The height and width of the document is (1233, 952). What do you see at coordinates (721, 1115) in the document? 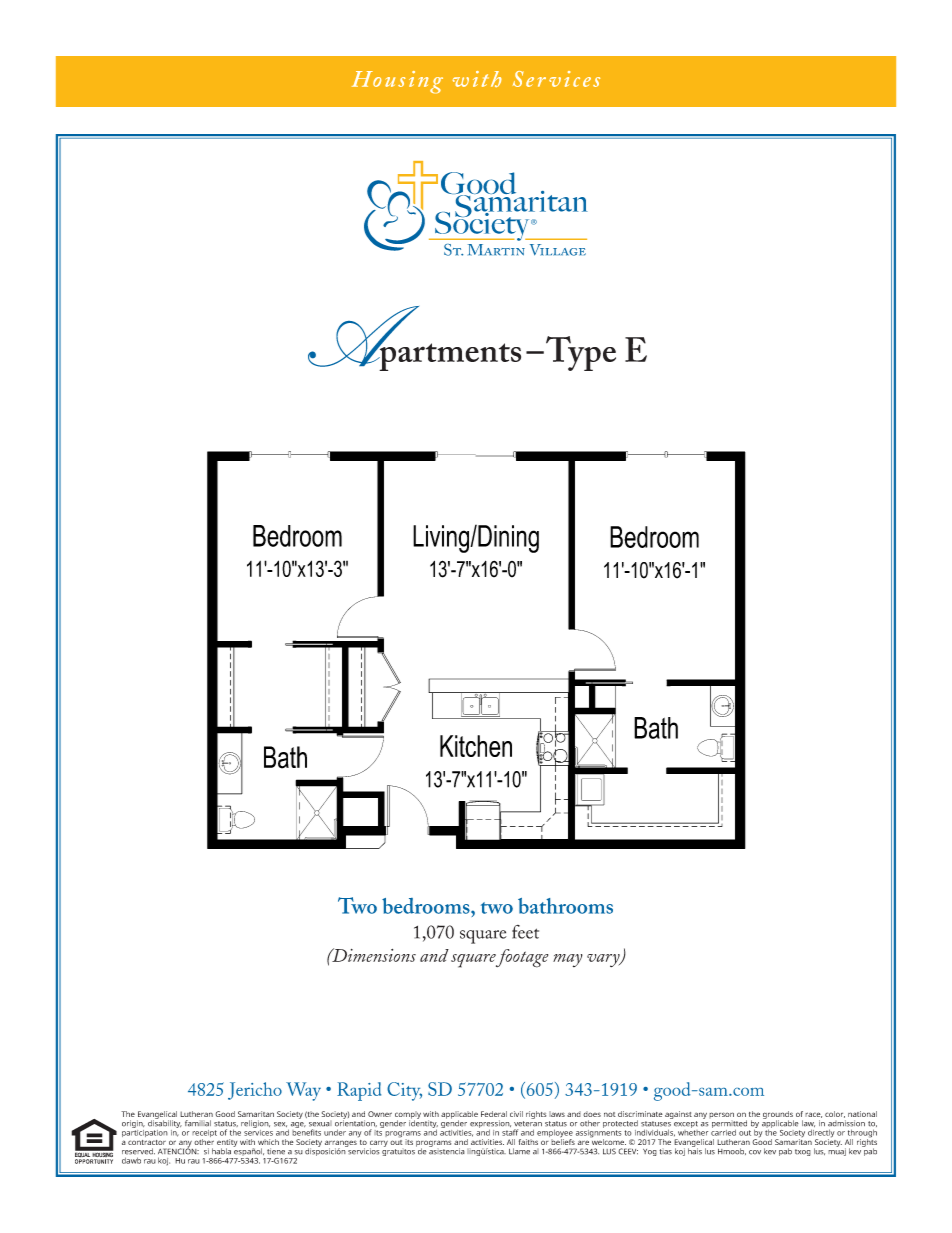
I see `person` at bounding box center [721, 1115].
